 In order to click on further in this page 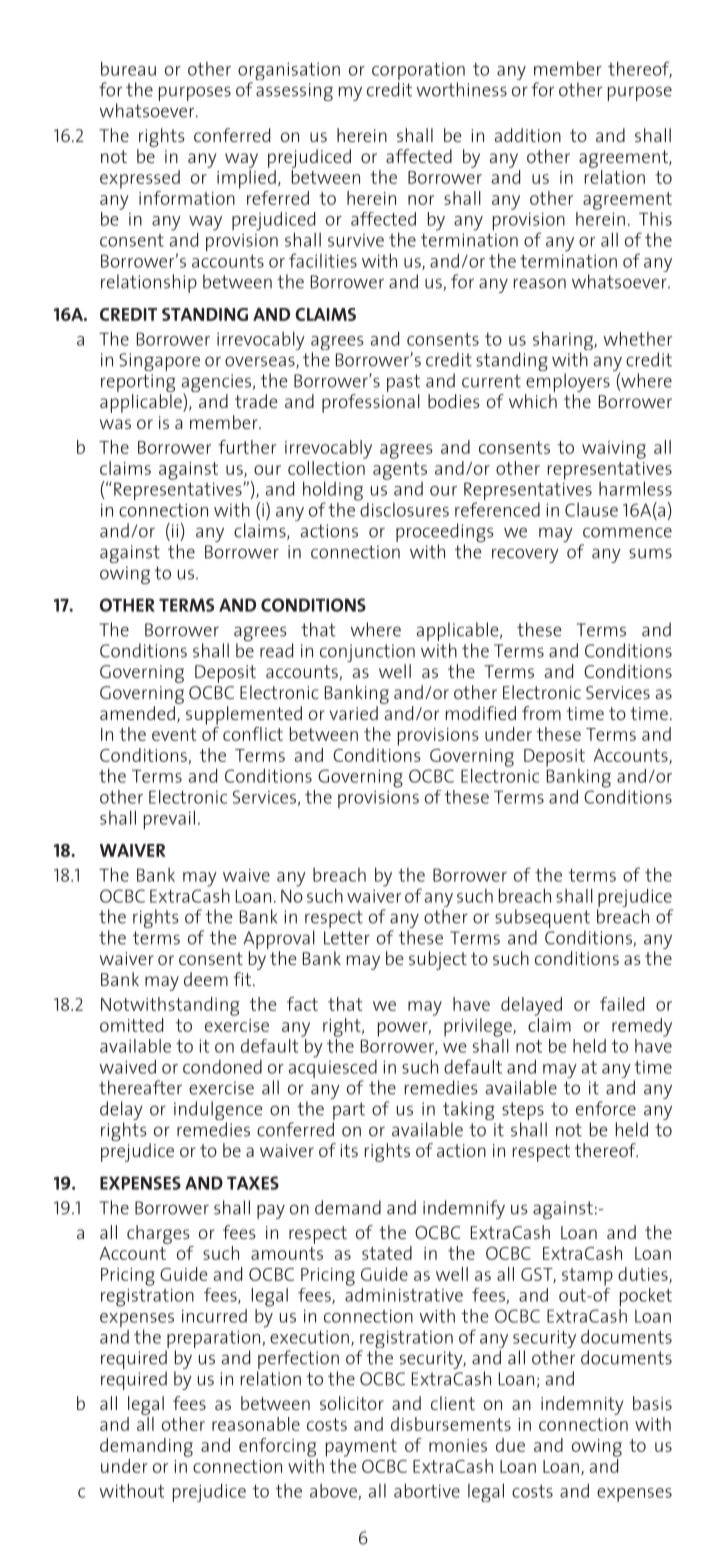, I will do `click(247, 447)`.
